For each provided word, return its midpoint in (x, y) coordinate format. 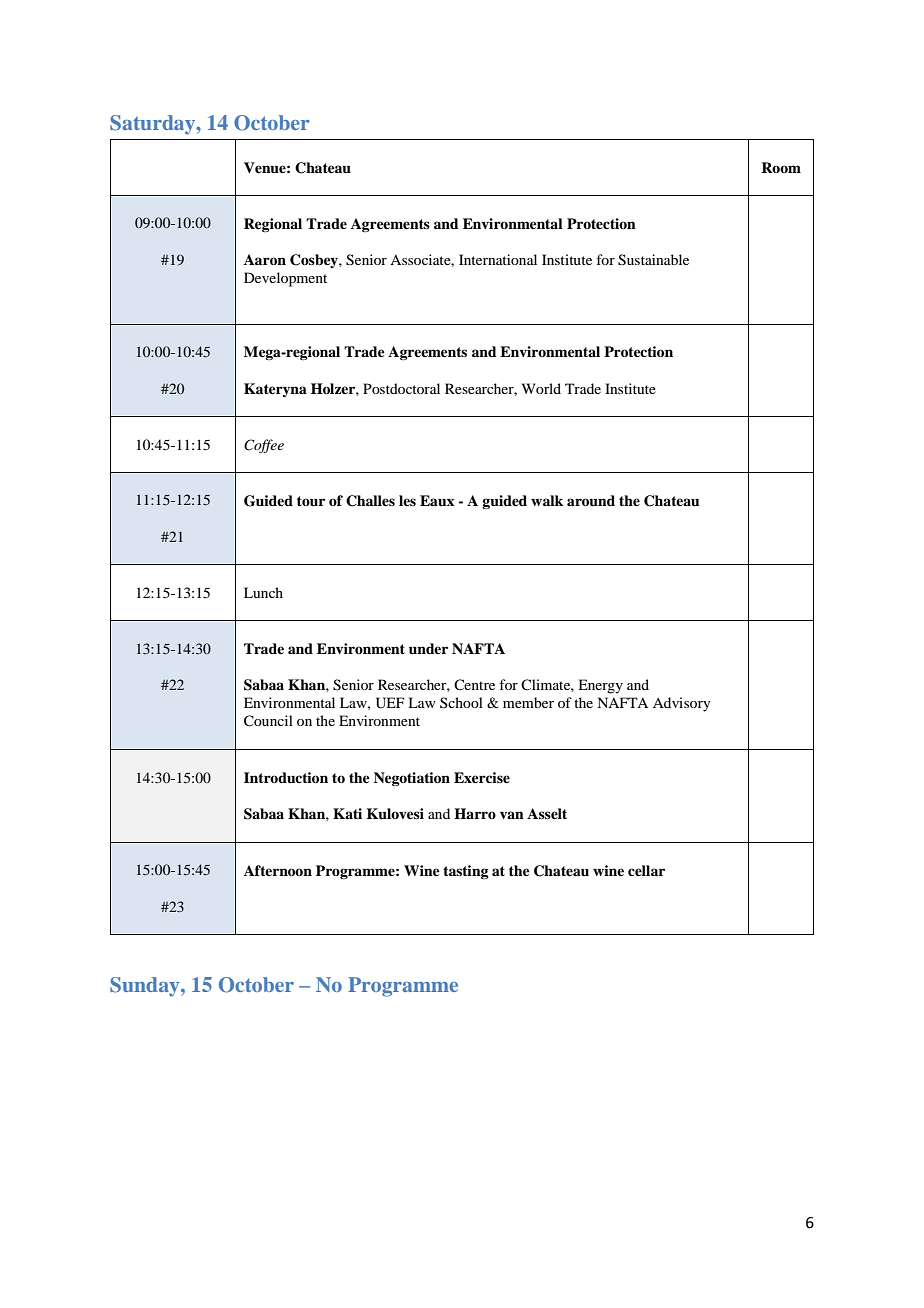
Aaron (265, 259)
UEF (390, 703)
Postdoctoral (401, 388)
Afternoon (278, 870)
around (591, 501)
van (512, 815)
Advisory (681, 704)
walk (547, 500)
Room (781, 167)
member (528, 702)
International (498, 259)
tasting (466, 872)
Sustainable (653, 260)
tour (311, 501)
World (541, 388)
